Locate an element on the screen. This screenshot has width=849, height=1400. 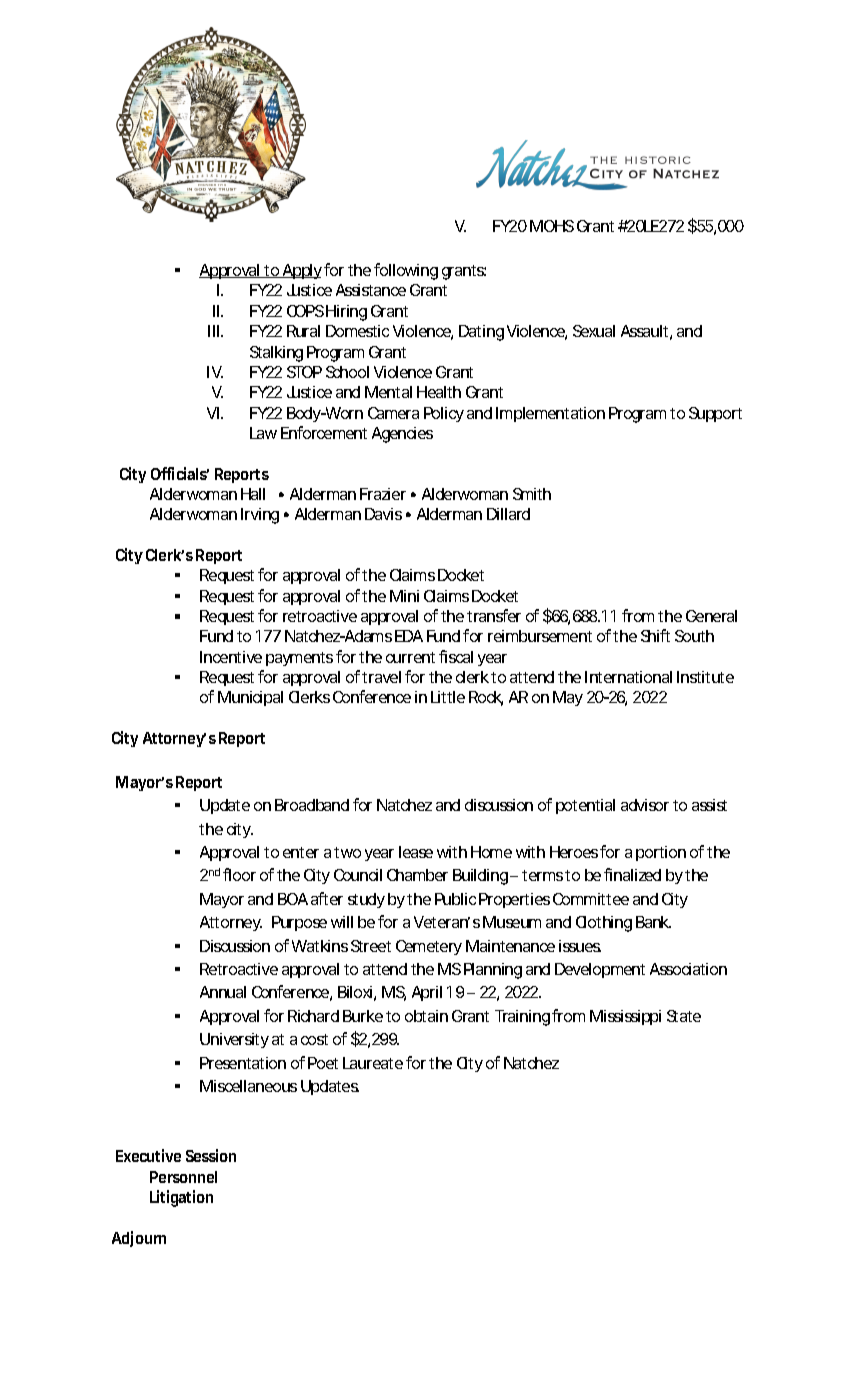
Hall is located at coordinates (253, 494).
